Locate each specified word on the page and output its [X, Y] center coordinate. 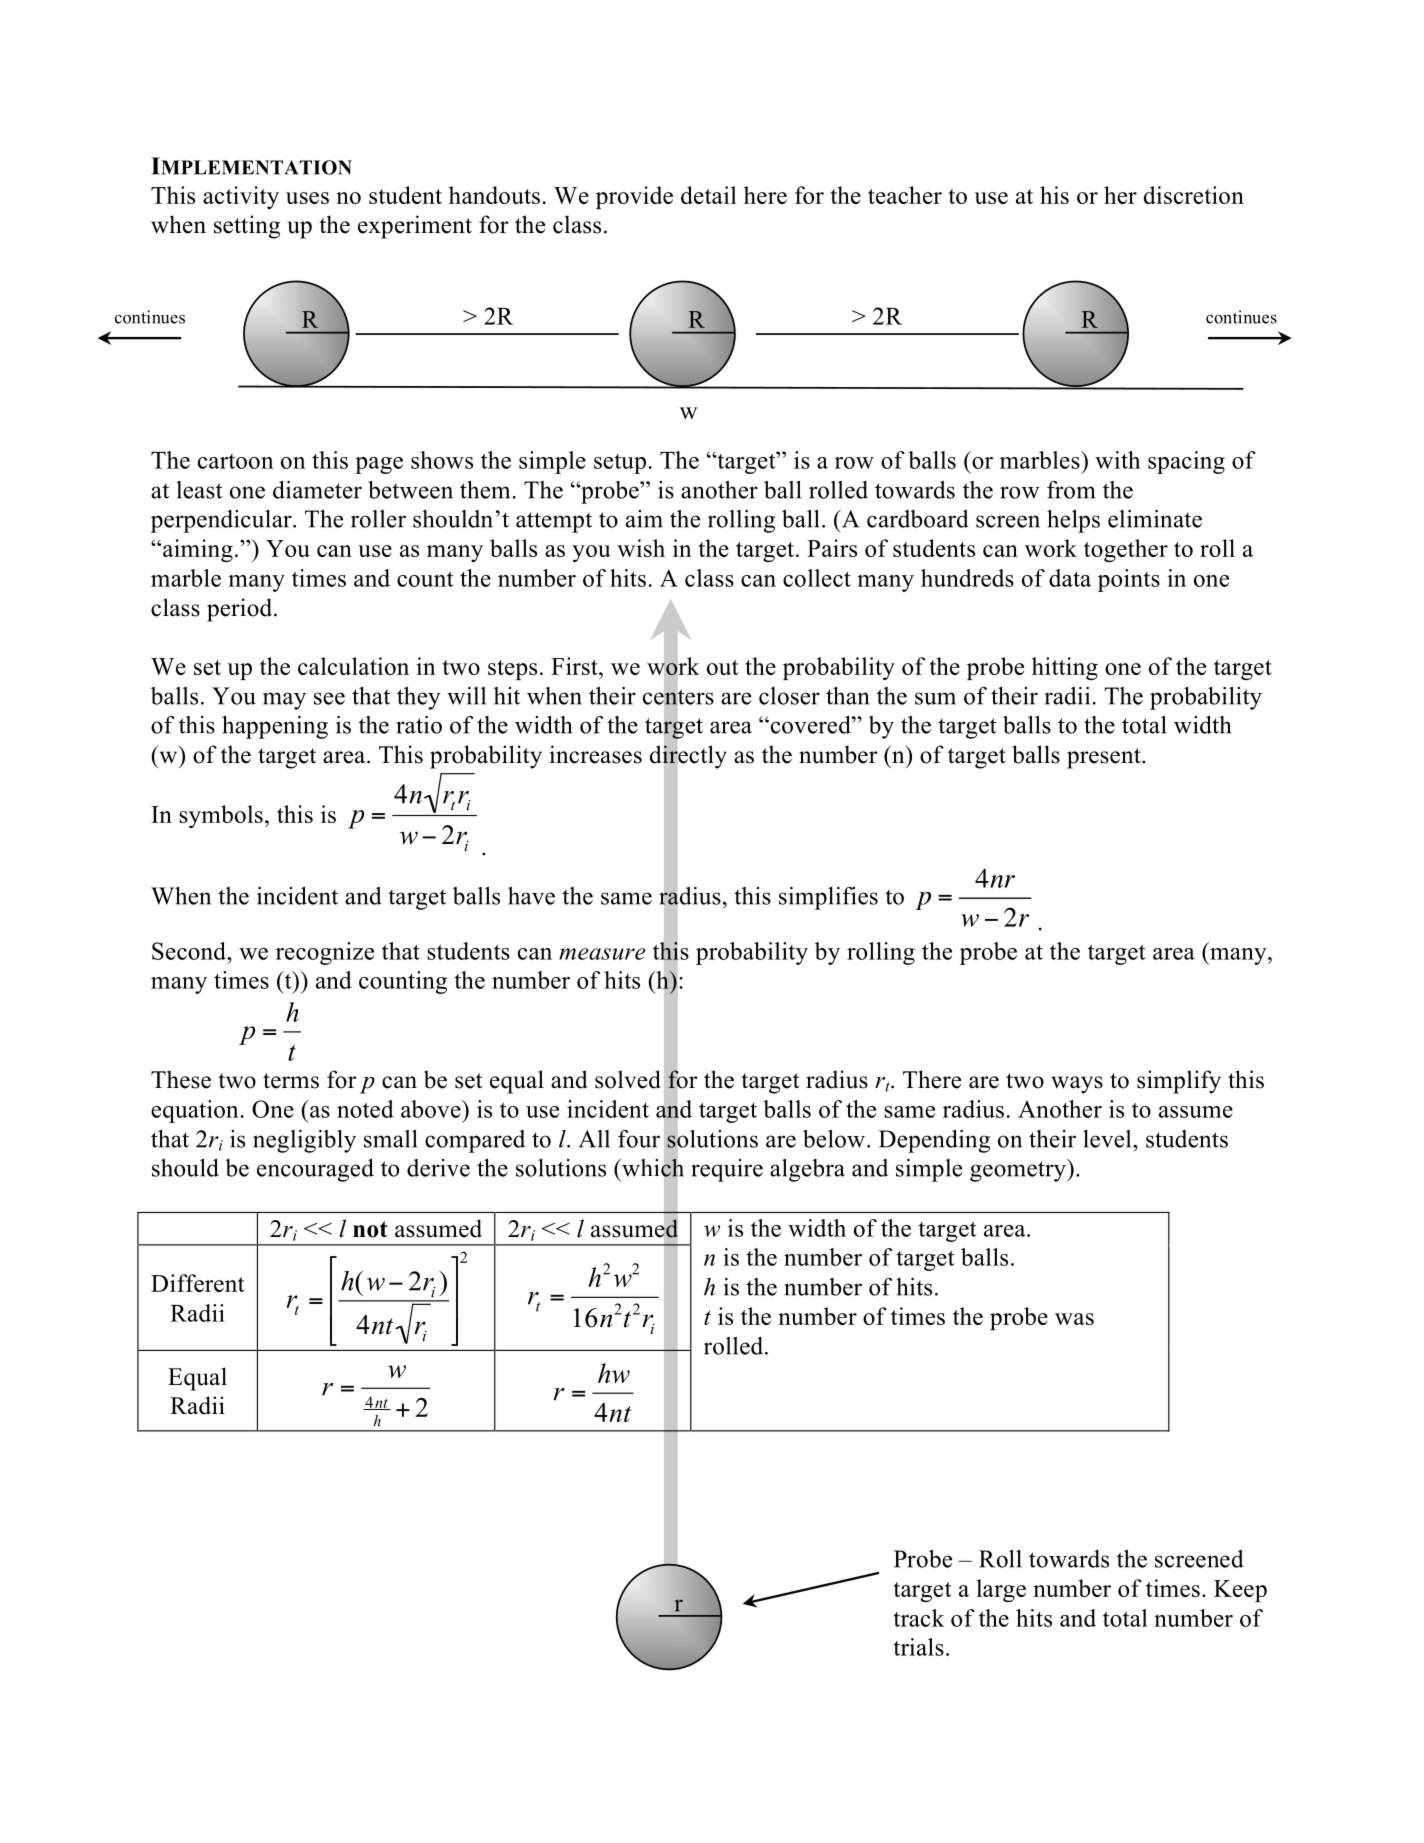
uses [307, 198]
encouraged [315, 1170]
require [727, 1170]
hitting [1065, 668]
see [329, 698]
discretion [1194, 195]
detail [709, 195]
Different [197, 1283]
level [1108, 1139]
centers [678, 697]
